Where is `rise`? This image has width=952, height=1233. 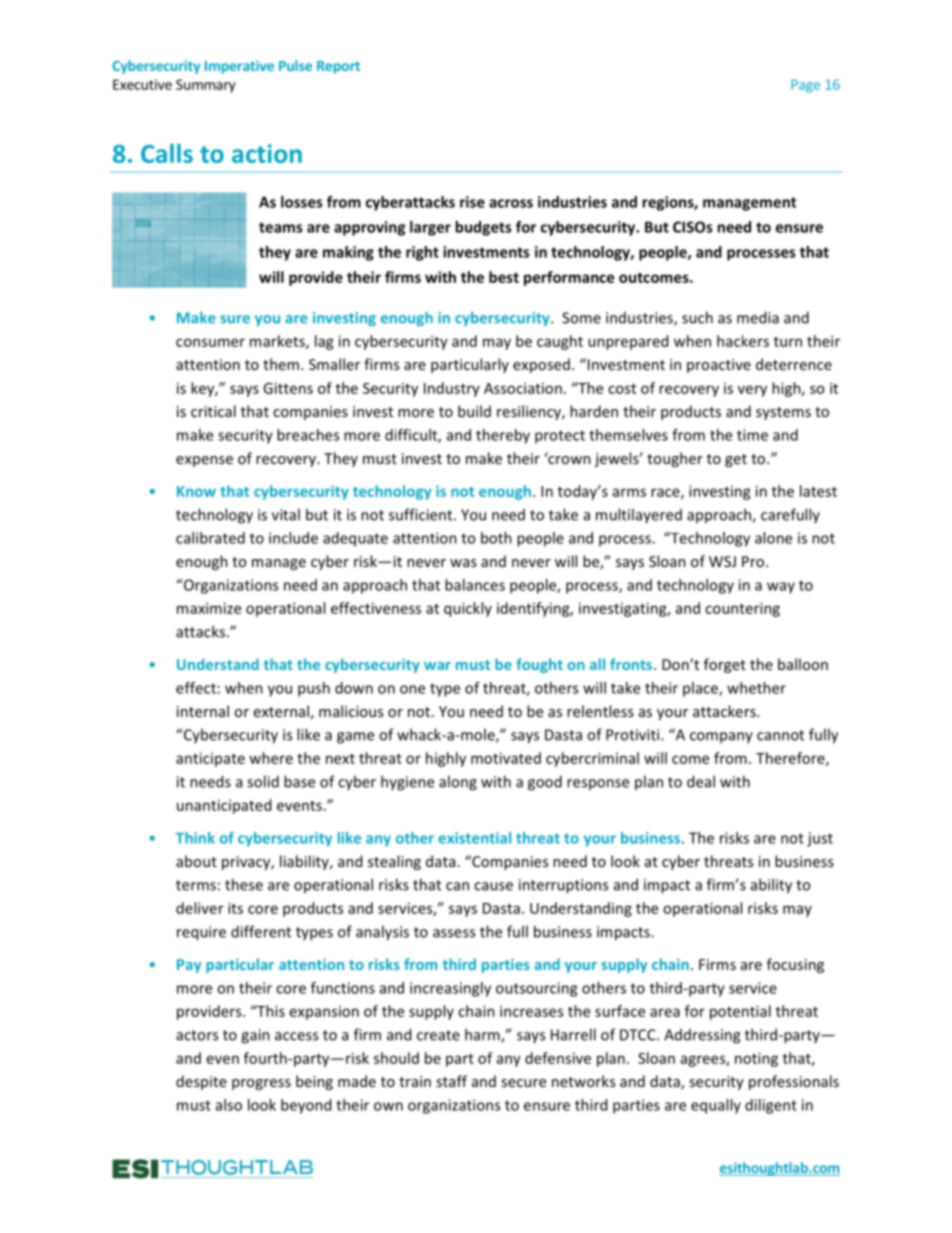
rise is located at coordinates (472, 202).
